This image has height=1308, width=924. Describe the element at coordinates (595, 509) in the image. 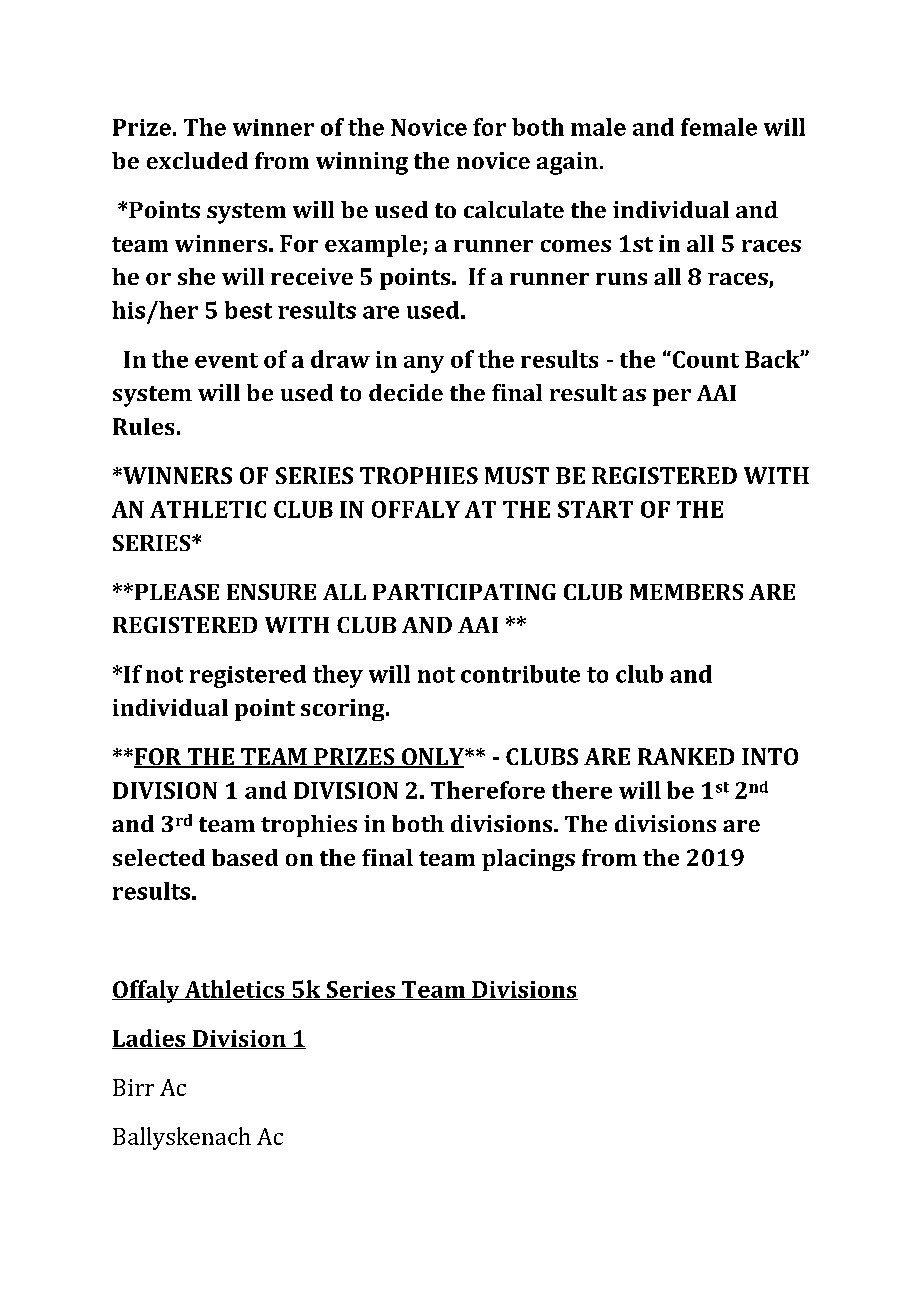

I see `START` at that location.
